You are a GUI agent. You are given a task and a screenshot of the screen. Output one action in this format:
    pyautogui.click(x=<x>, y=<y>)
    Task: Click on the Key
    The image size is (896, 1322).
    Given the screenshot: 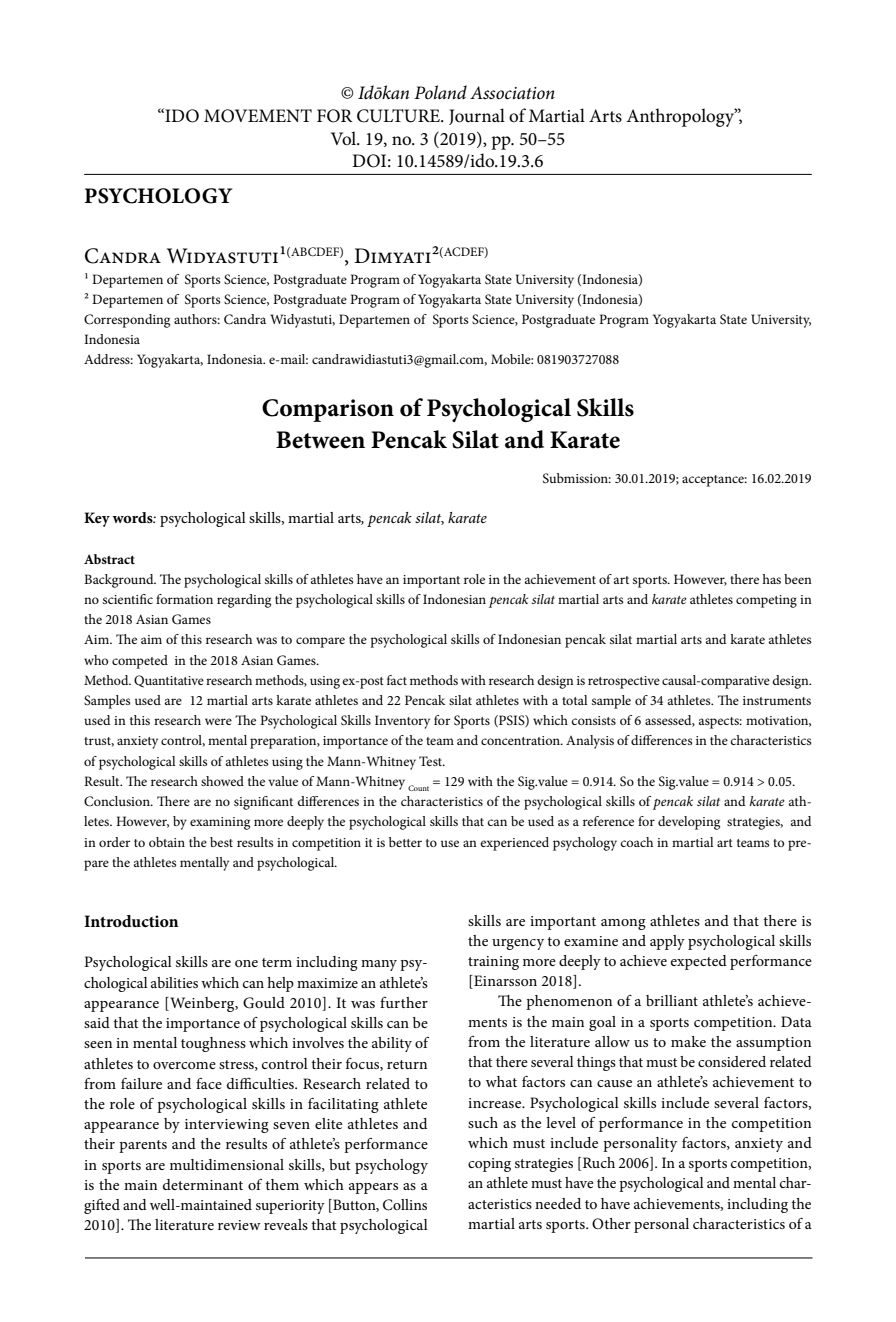 What is the action you would take?
    pyautogui.click(x=97, y=519)
